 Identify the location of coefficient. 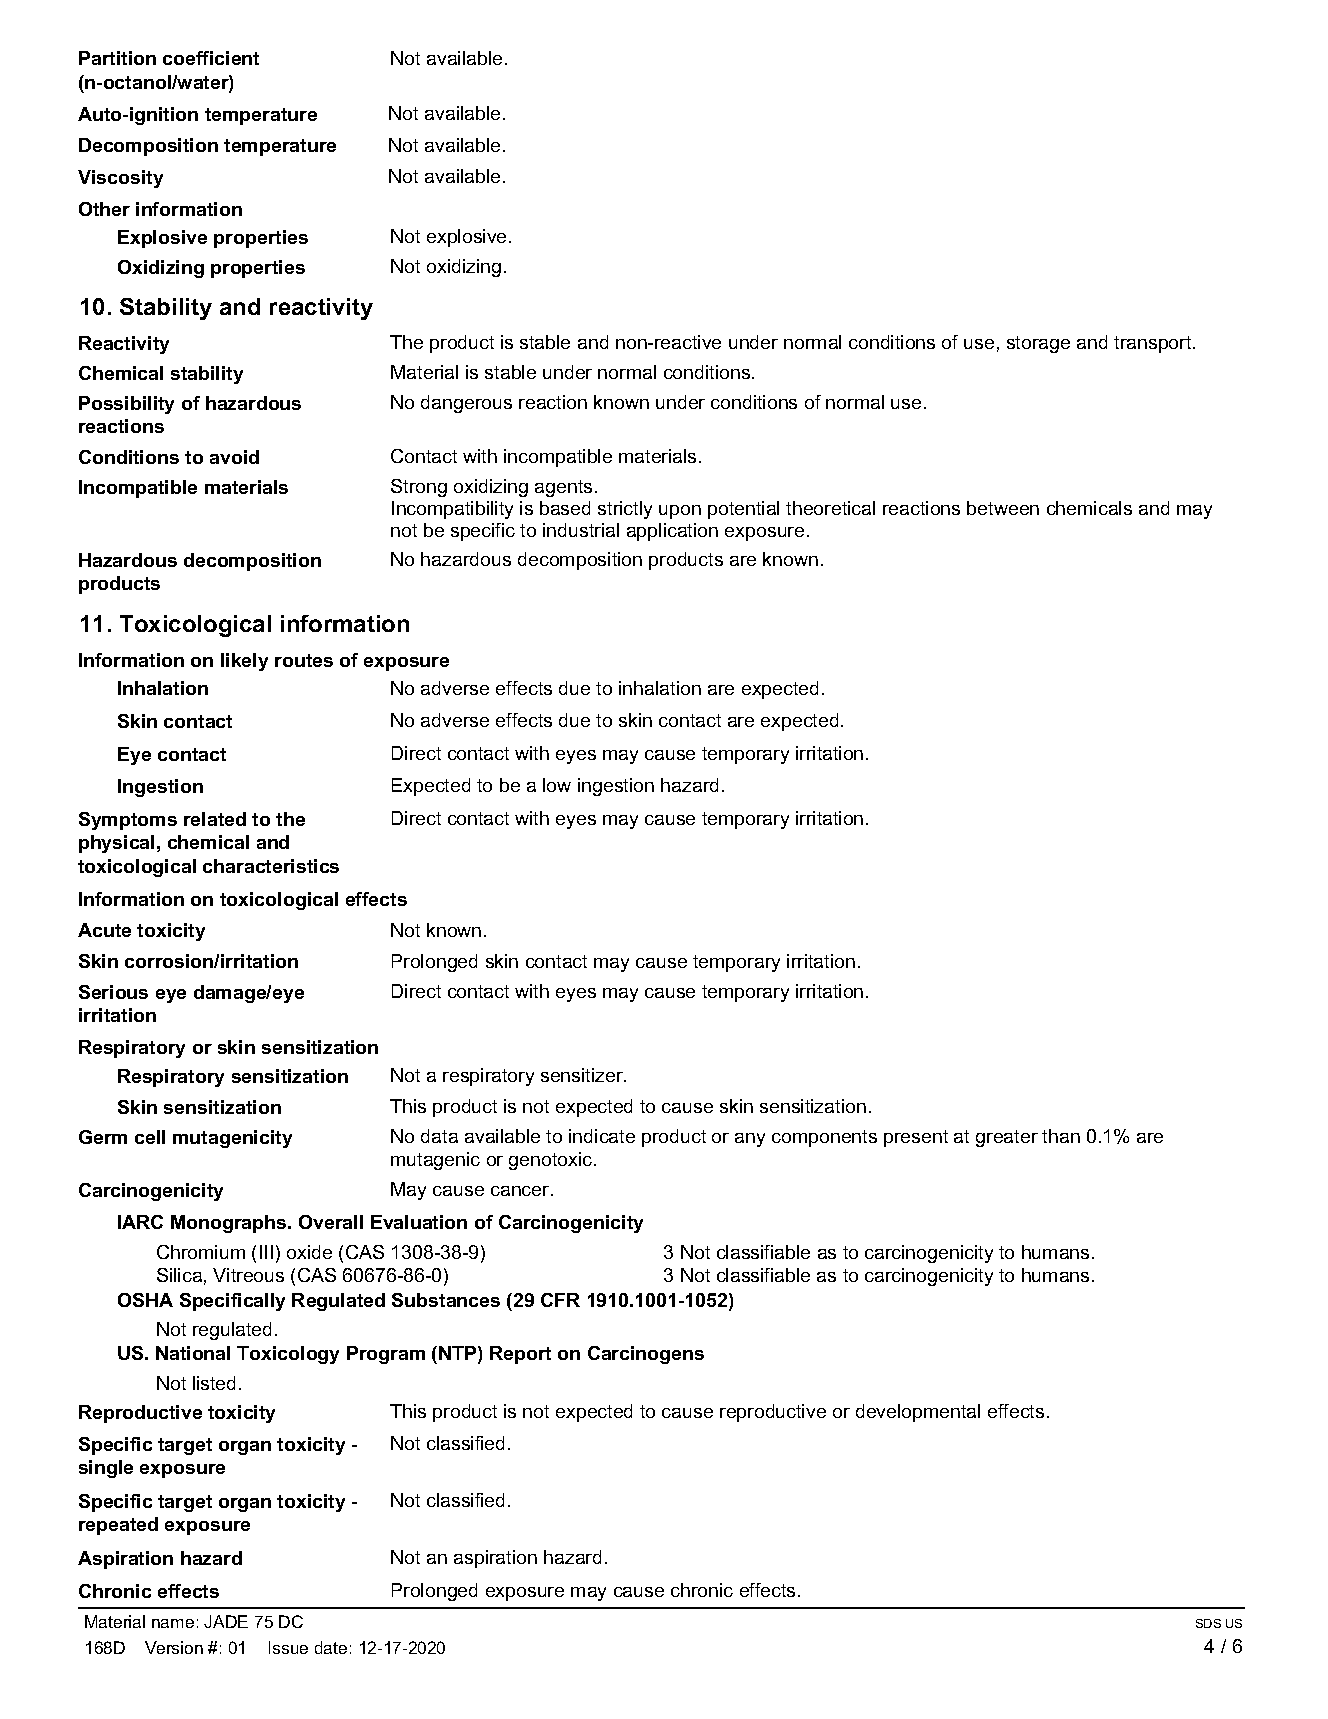
(211, 58).
